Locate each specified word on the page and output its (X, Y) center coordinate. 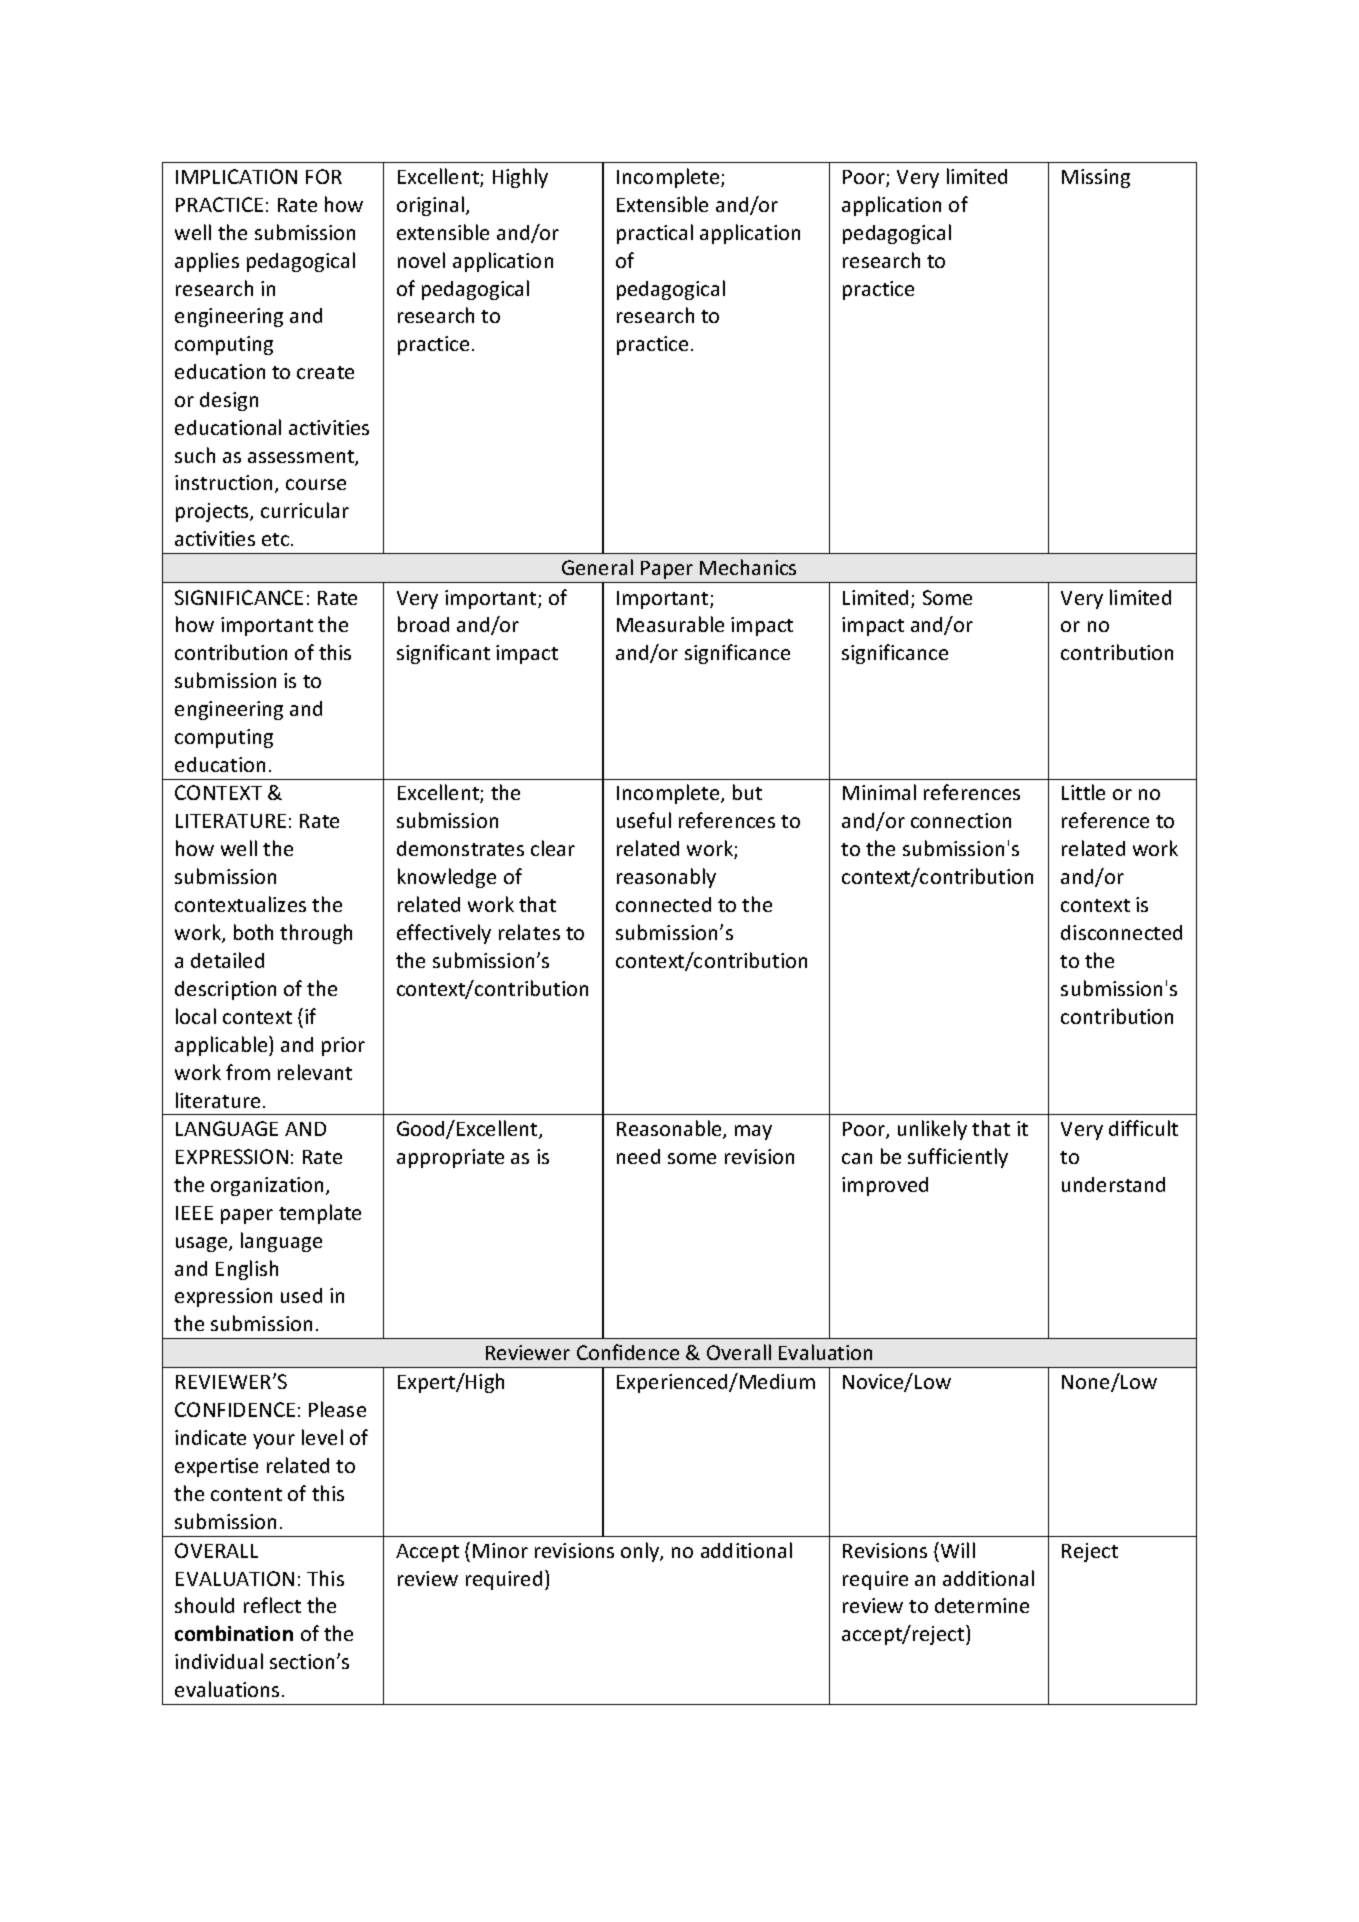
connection (961, 820)
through (316, 934)
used (301, 1295)
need (638, 1156)
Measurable (670, 624)
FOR (324, 176)
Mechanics (748, 567)
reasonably (666, 878)
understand (1113, 1184)
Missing (1096, 178)
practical (655, 234)
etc (277, 539)
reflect (272, 1605)
